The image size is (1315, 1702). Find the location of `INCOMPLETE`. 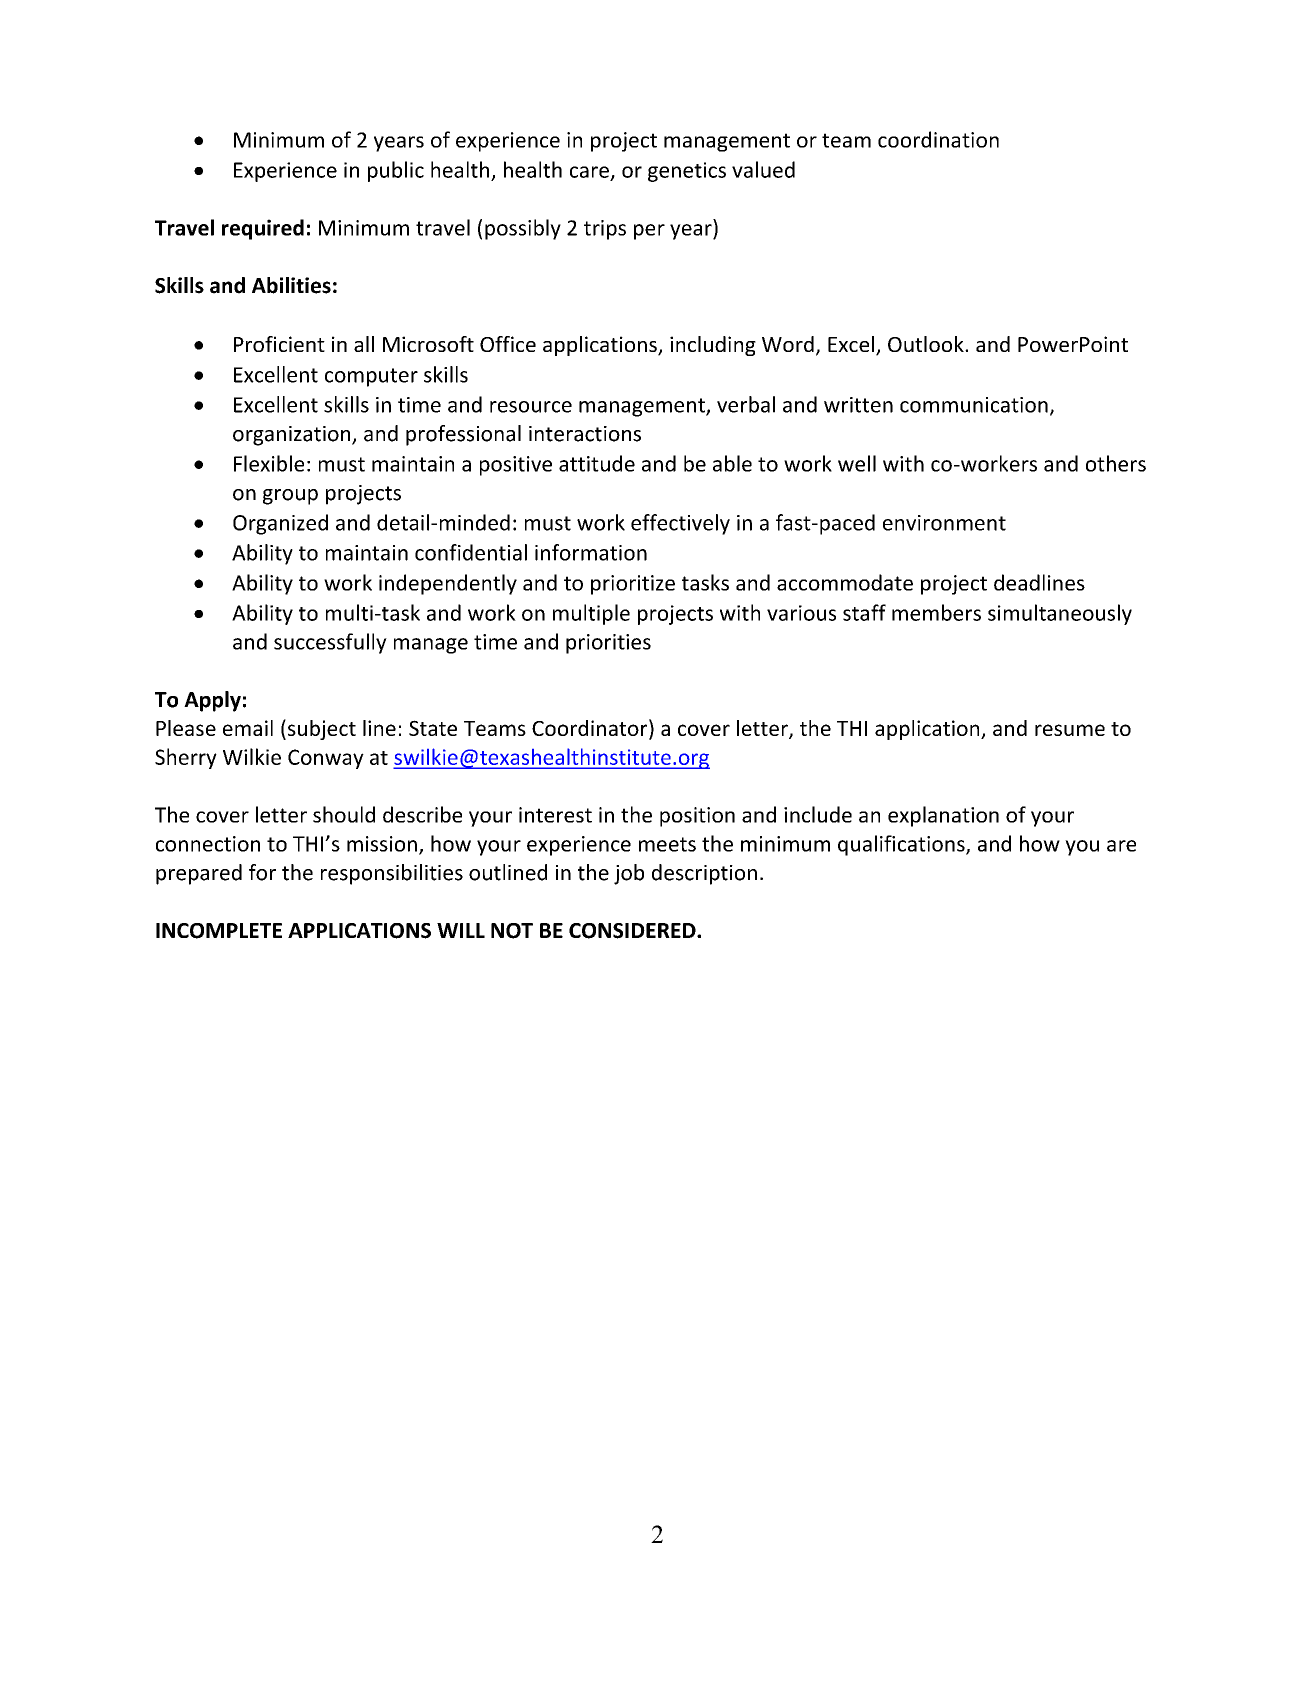

INCOMPLETE is located at coordinates (219, 931).
